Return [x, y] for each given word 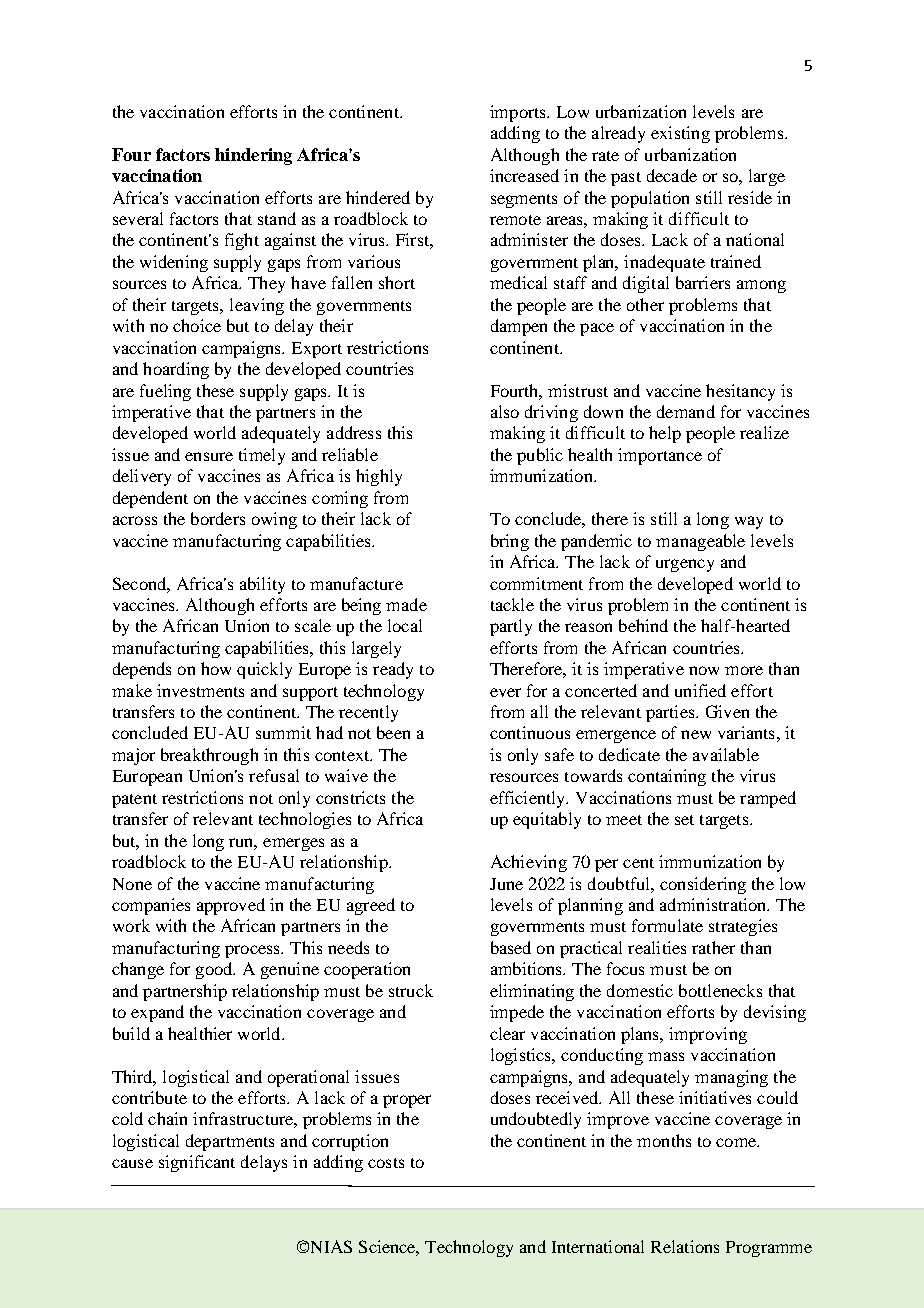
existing [680, 134]
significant [197, 1163]
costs [386, 1163]
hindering [253, 156]
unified [700, 690]
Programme [769, 1249]
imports [519, 113]
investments [200, 690]
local [405, 625]
